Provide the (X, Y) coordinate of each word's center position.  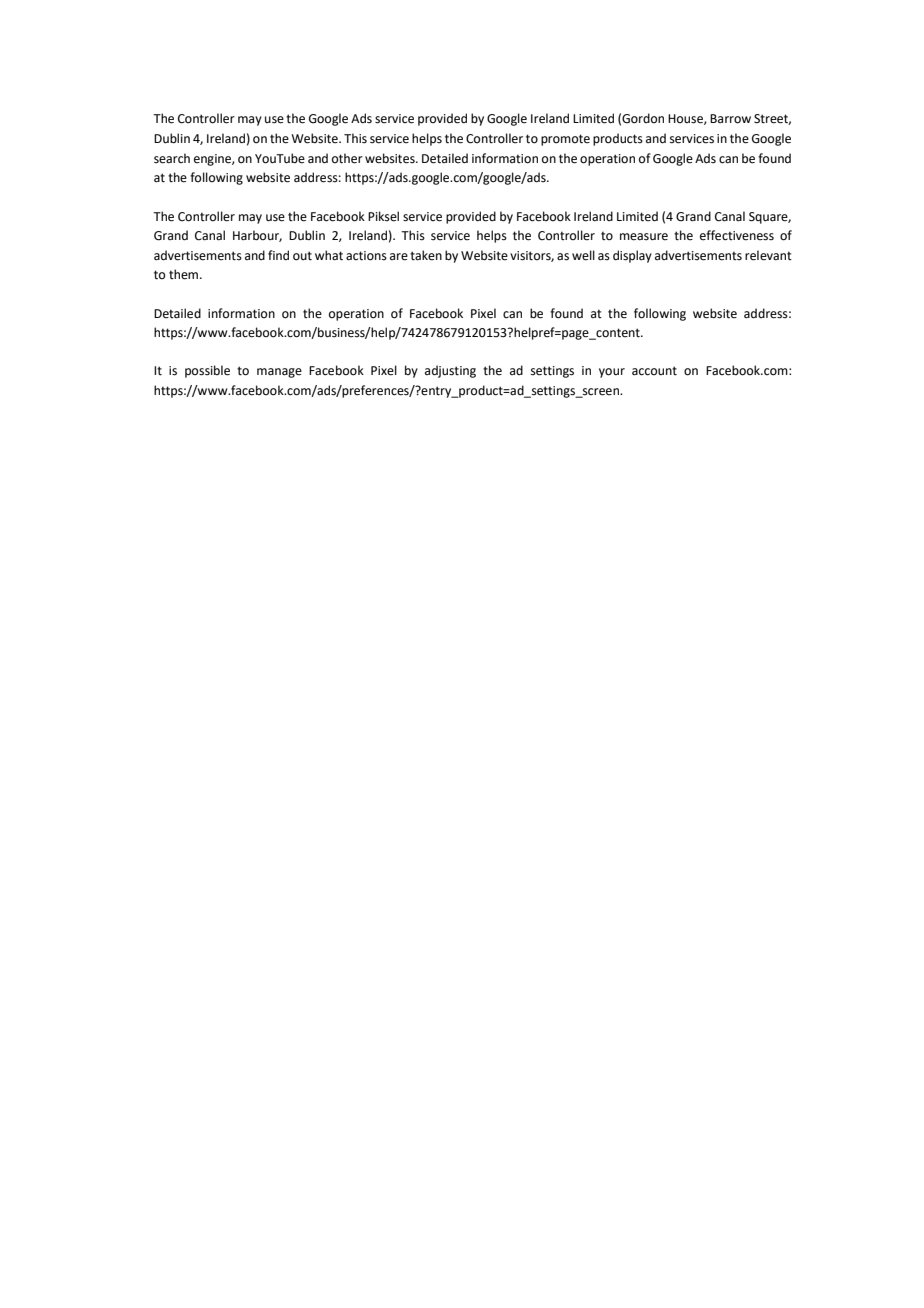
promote (565, 140)
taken (426, 255)
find (278, 255)
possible (207, 371)
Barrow (730, 119)
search (172, 158)
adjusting (450, 371)
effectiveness (737, 235)
